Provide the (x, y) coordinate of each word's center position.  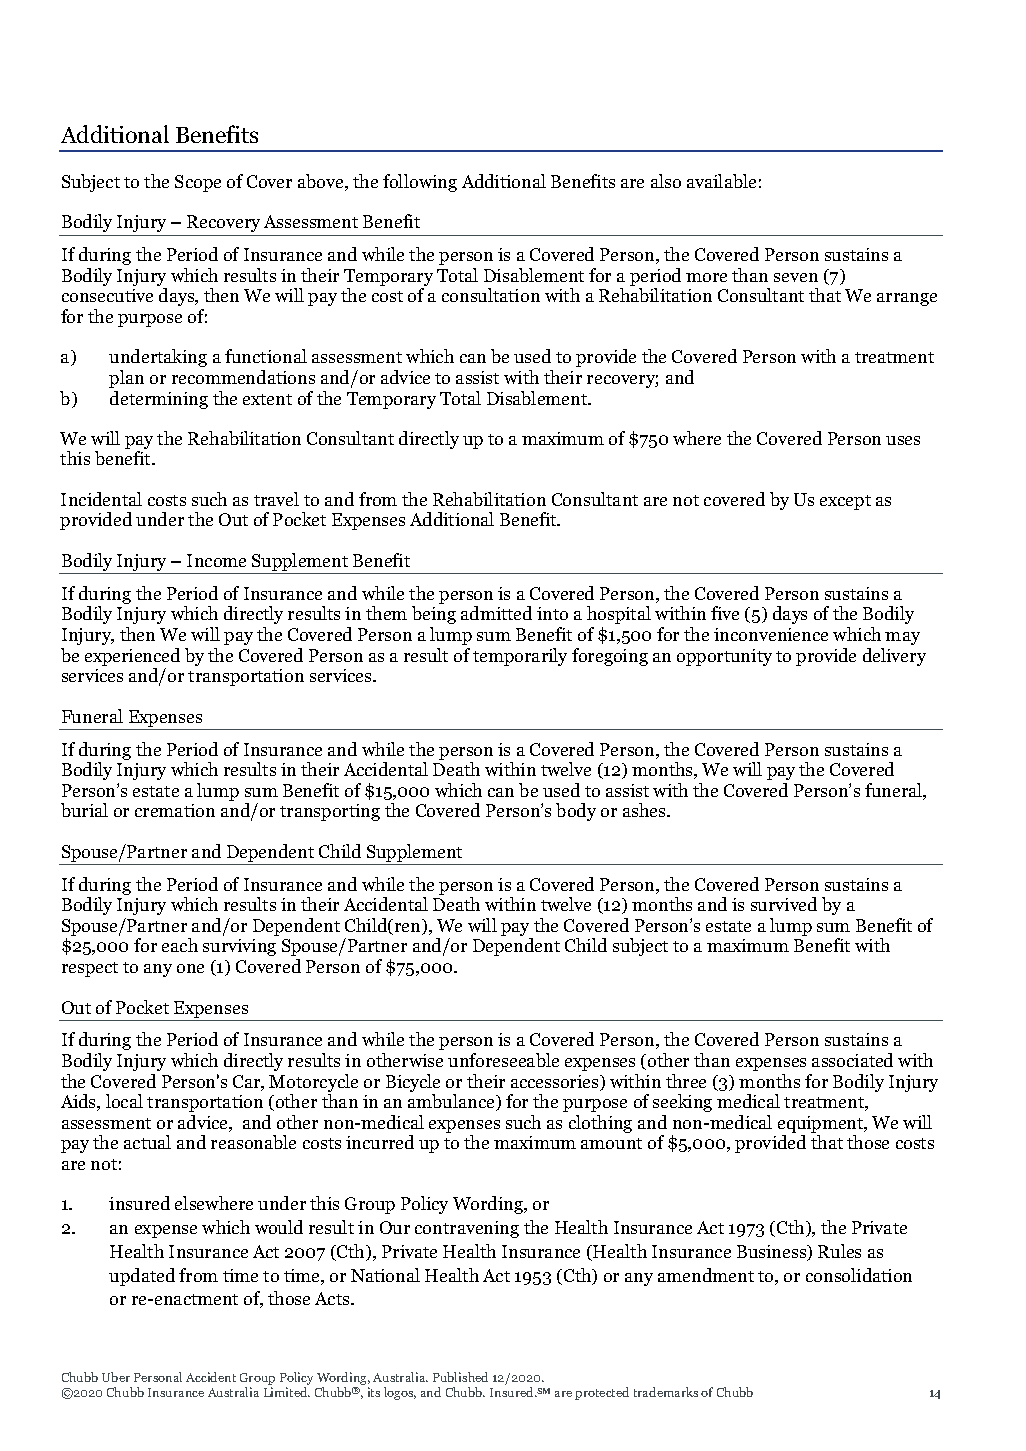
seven (796, 277)
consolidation (859, 1275)
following (420, 183)
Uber (116, 1377)
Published (460, 1377)
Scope (198, 183)
